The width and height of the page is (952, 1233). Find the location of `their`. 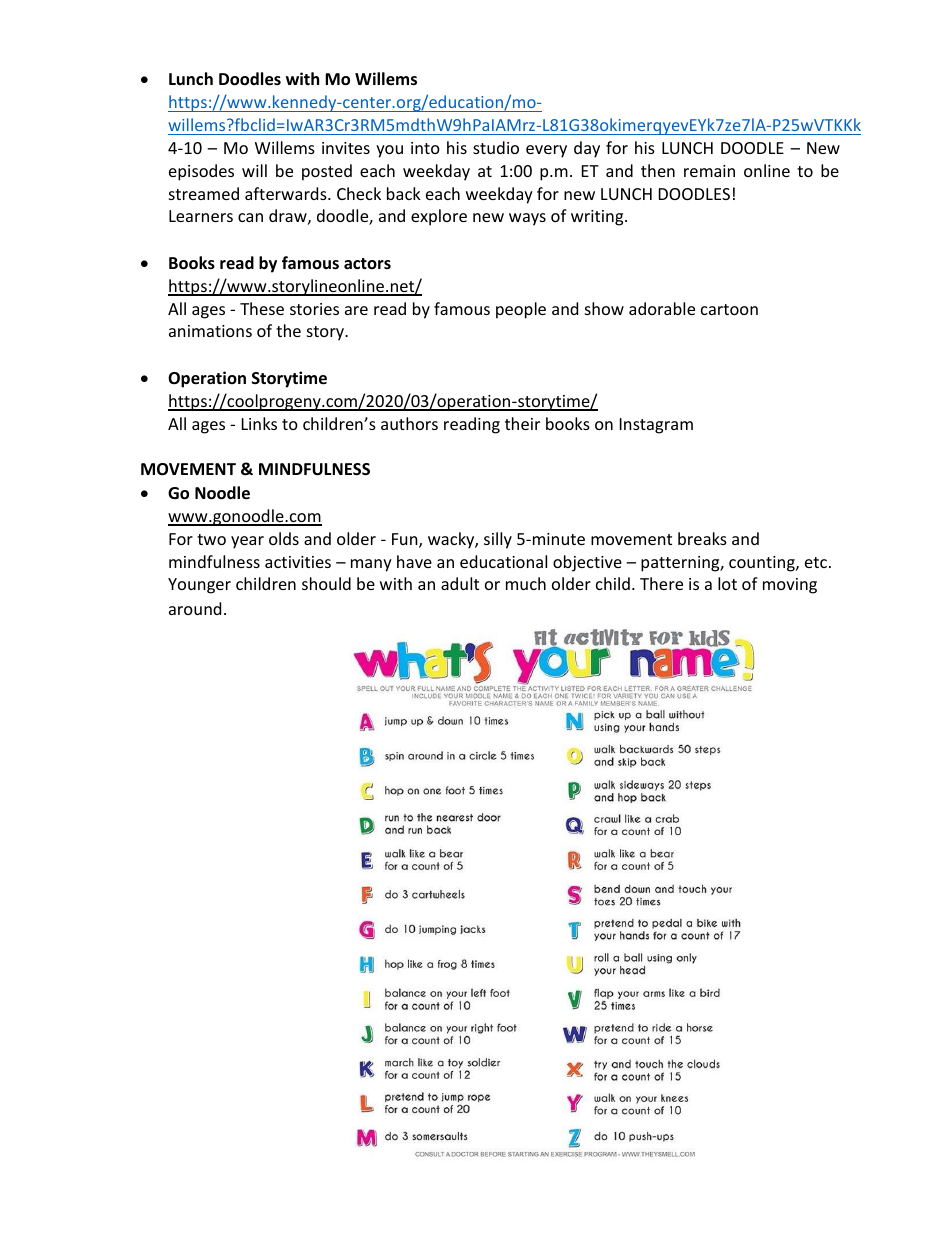

their is located at coordinates (522, 423).
